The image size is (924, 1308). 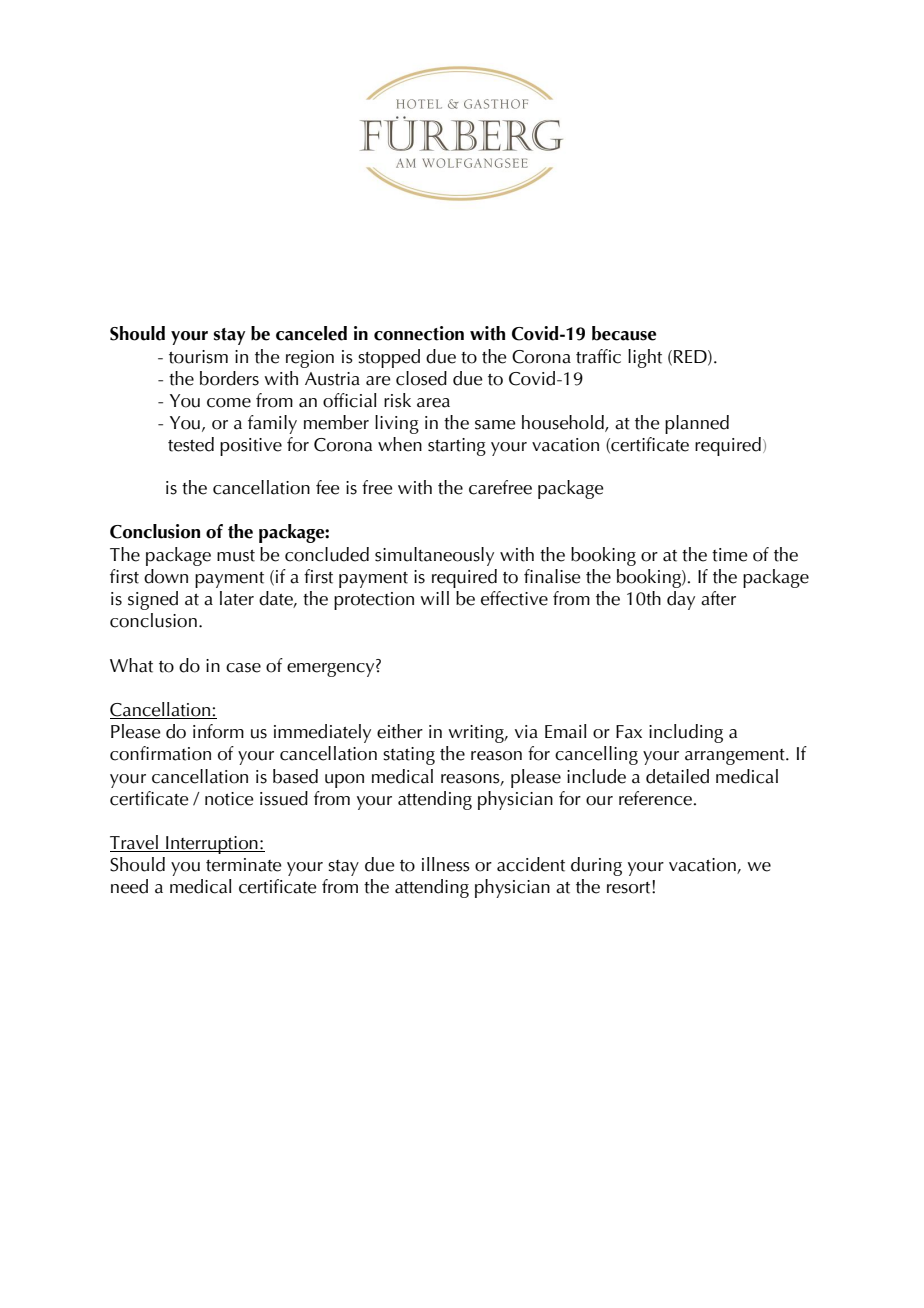 What do you see at coordinates (244, 865) in the screenshot?
I see `terminate` at bounding box center [244, 865].
